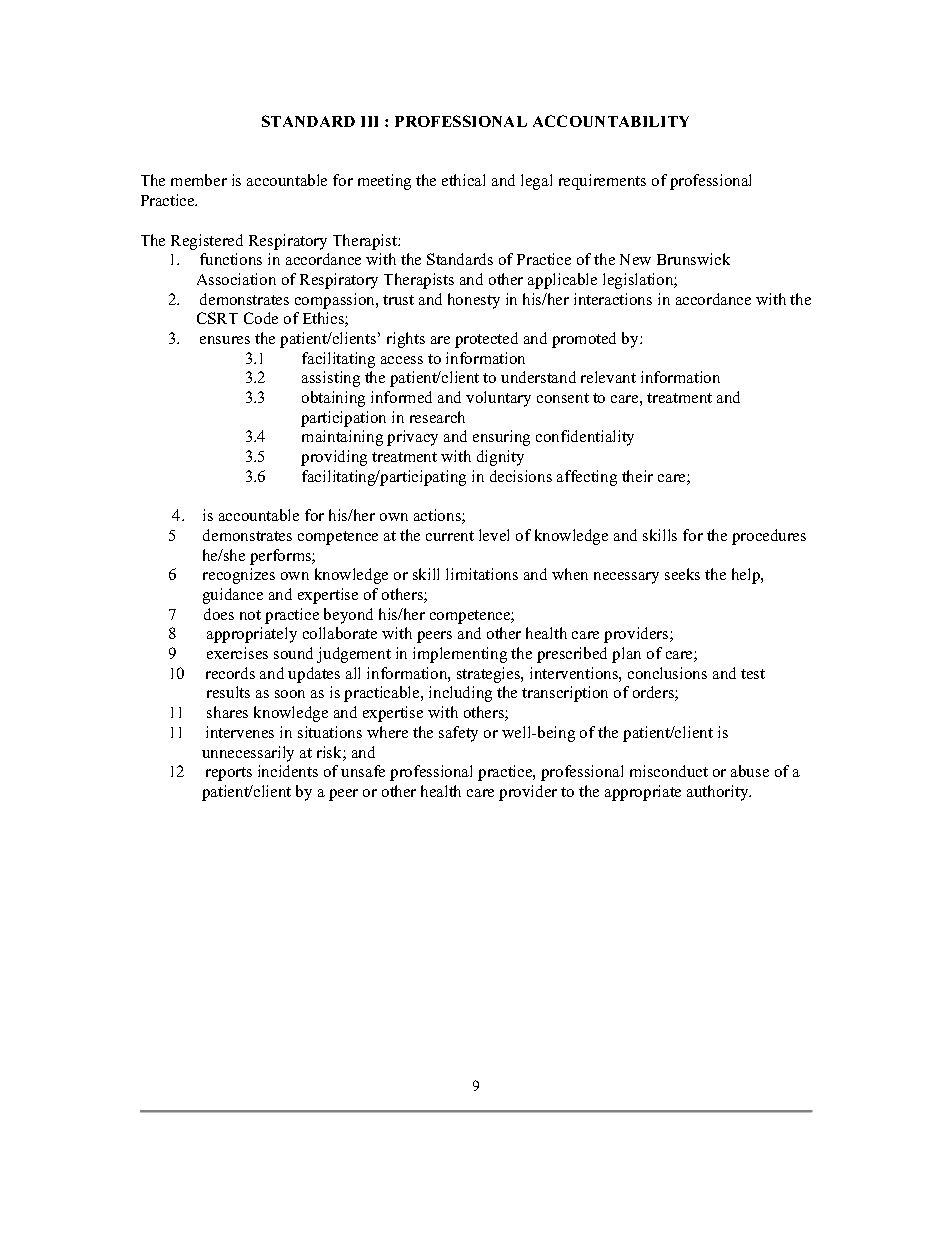 The width and height of the screenshot is (952, 1233). I want to click on member, so click(199, 180).
